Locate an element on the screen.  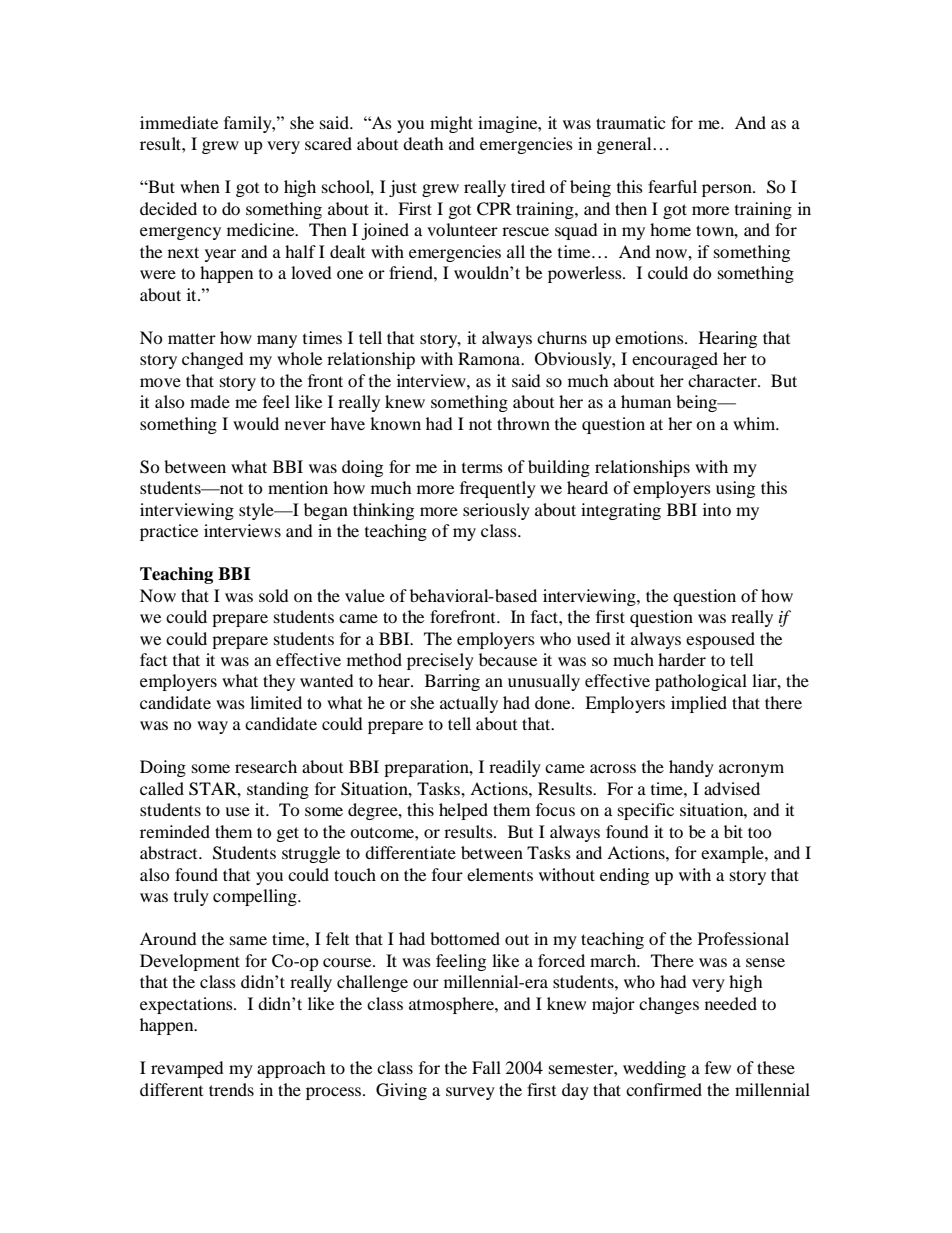
changed is located at coordinates (213, 360).
